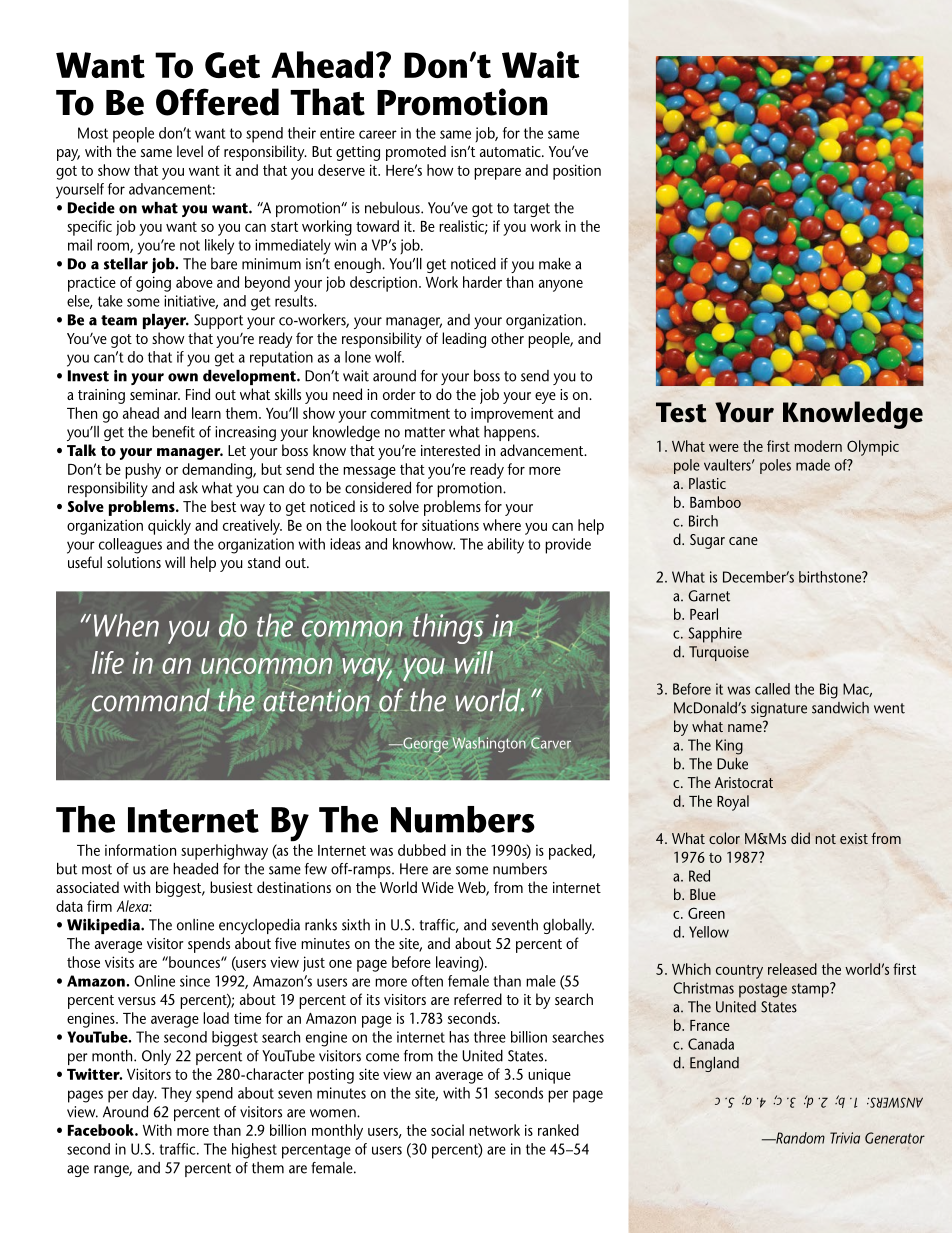  Describe the element at coordinates (183, 377) in the image. I see `own` at that location.
